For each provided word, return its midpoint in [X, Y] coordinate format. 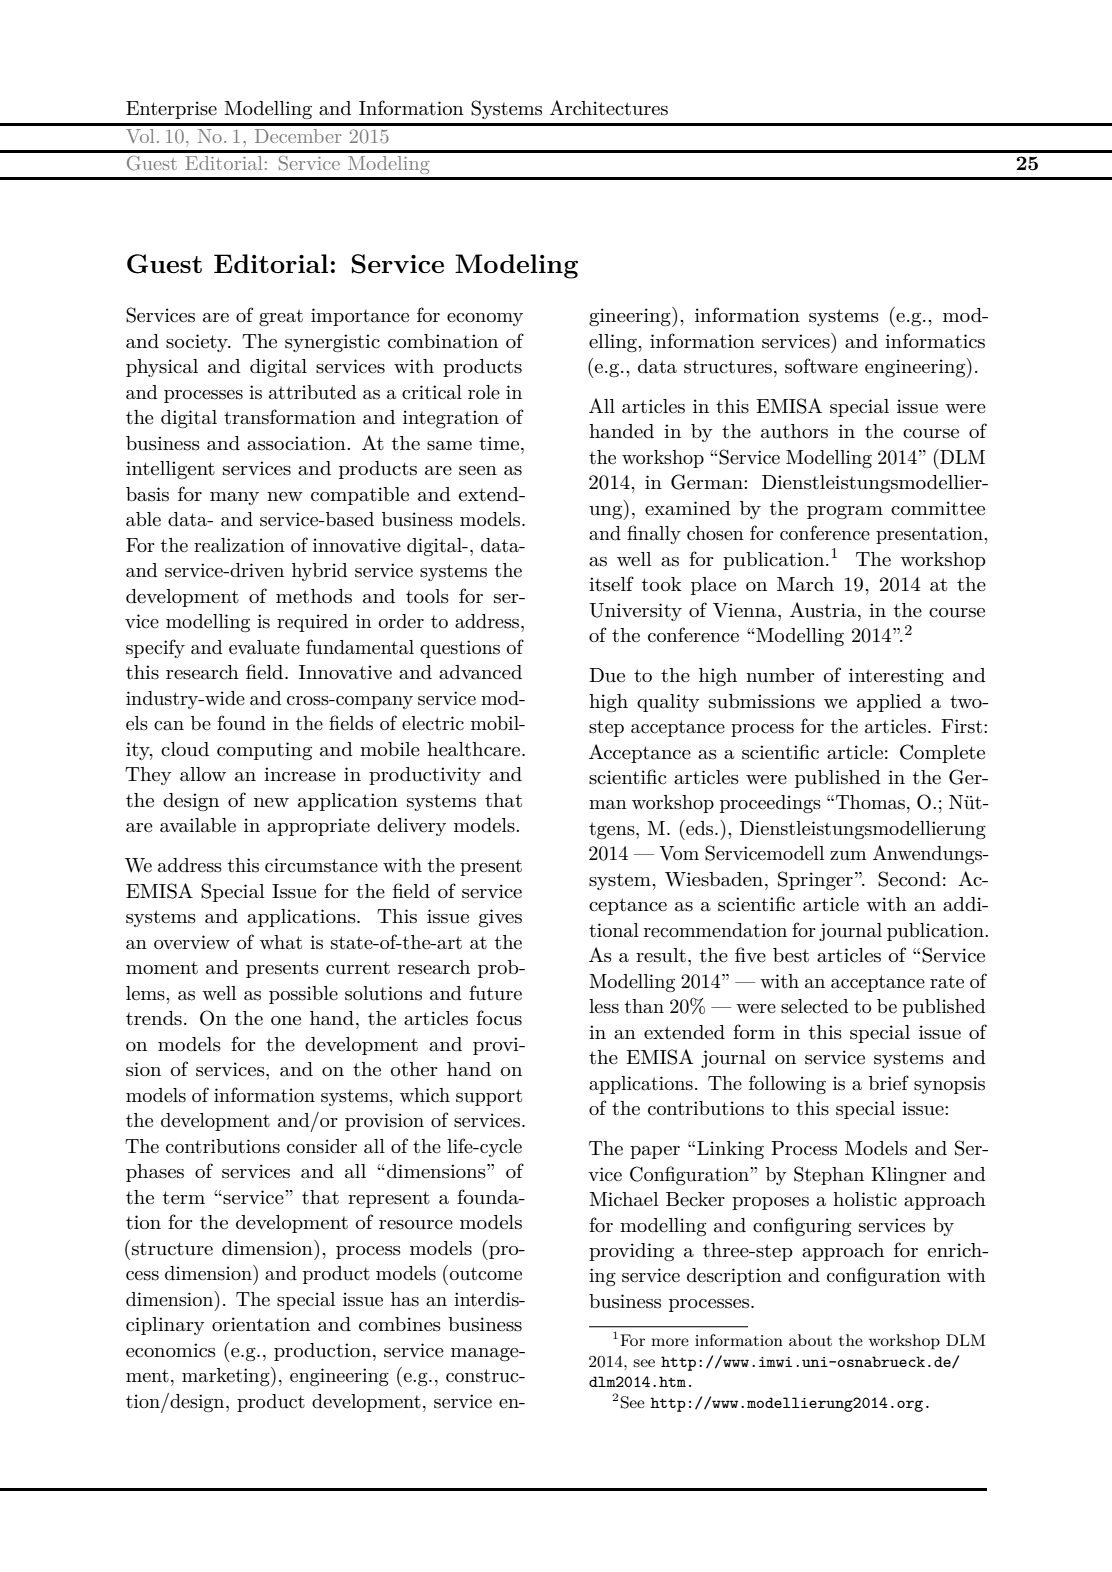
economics [170, 1350]
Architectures [609, 108]
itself [611, 584]
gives [500, 918]
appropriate [318, 827]
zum [848, 855]
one [286, 1021]
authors [794, 431]
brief [889, 1082]
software [821, 366]
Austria [824, 610]
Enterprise [171, 110]
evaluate [264, 647]
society [198, 343]
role [484, 392]
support [489, 1097]
